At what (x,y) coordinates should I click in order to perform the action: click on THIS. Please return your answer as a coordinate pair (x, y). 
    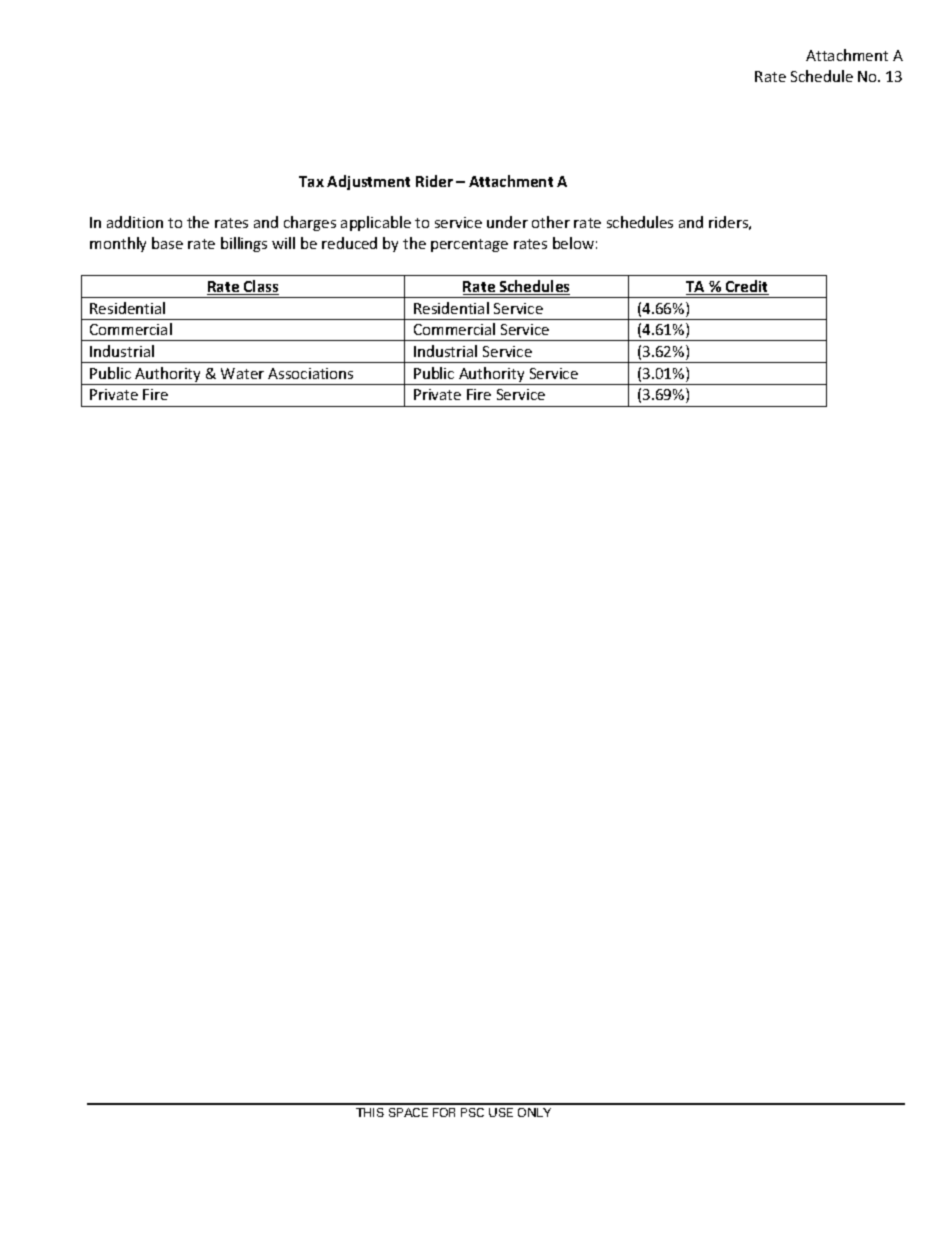
    Looking at the image, I should click on (370, 1112).
